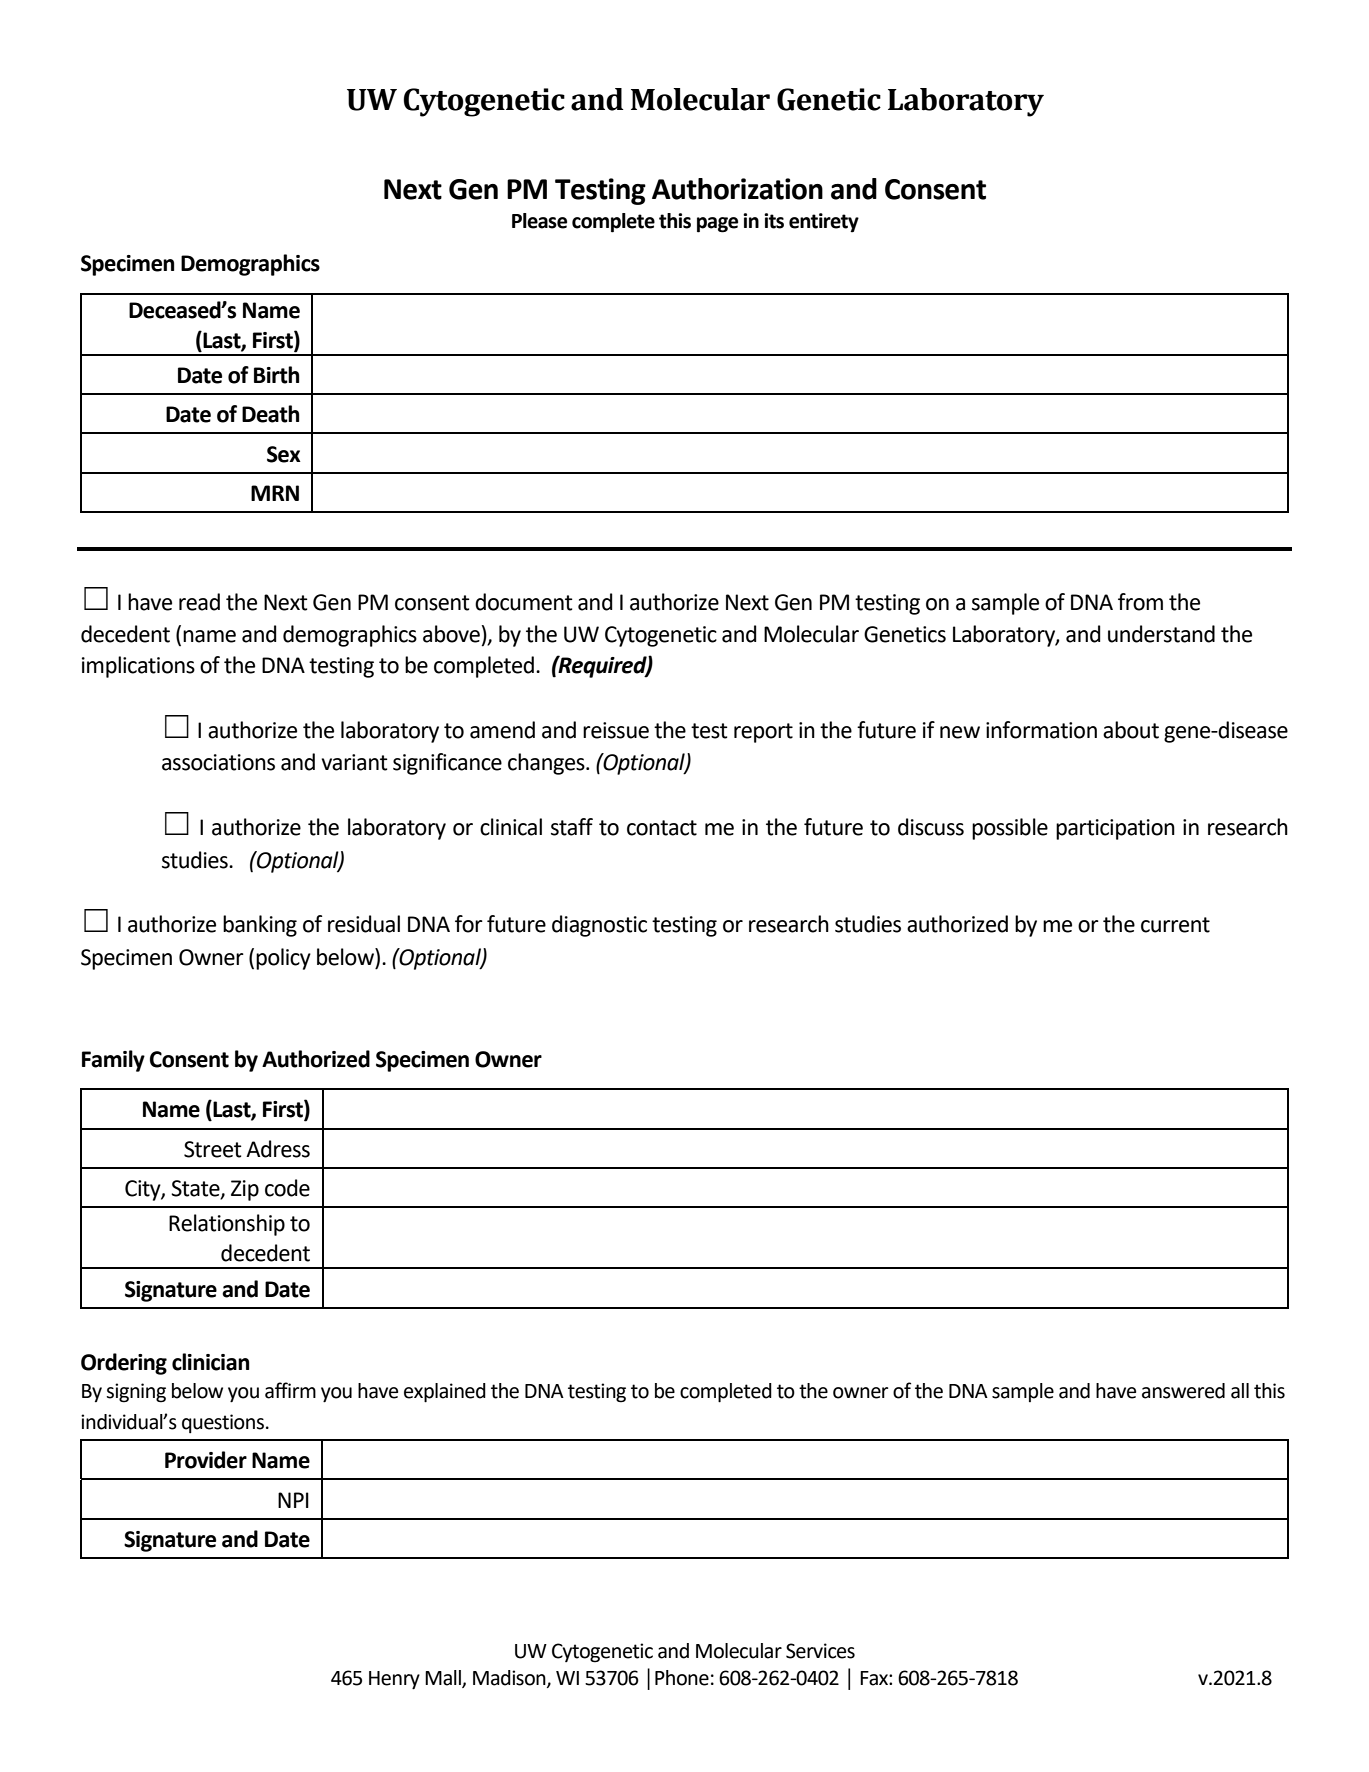  I want to click on page, so click(717, 225).
